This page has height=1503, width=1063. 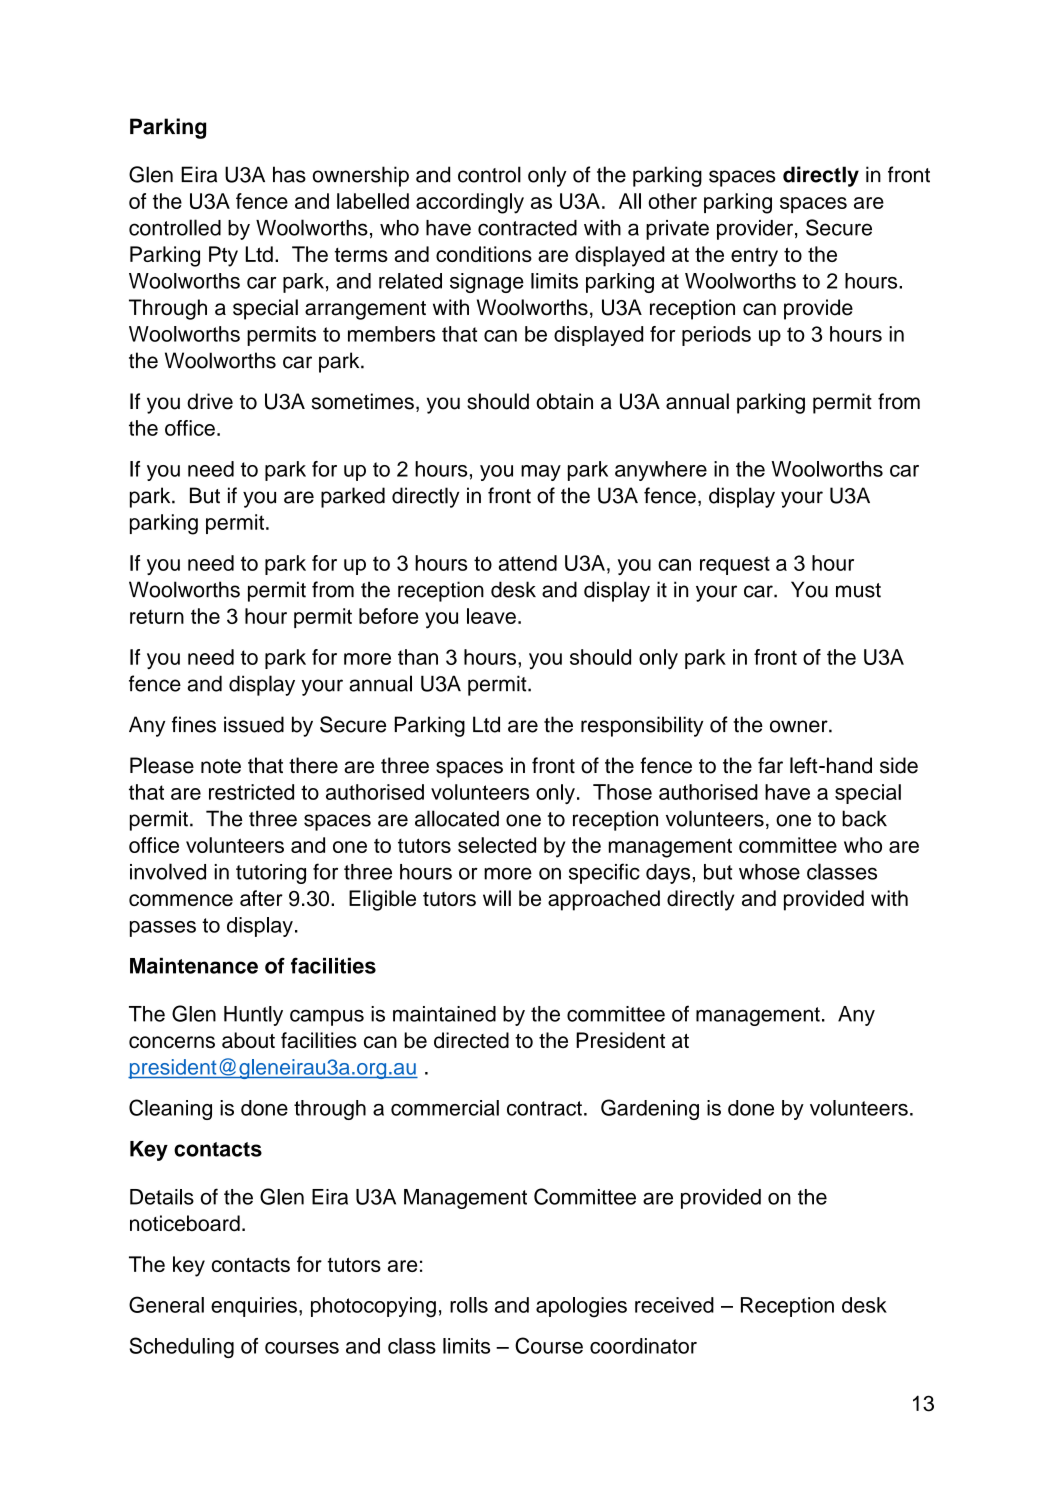 I want to click on far, so click(x=770, y=765).
